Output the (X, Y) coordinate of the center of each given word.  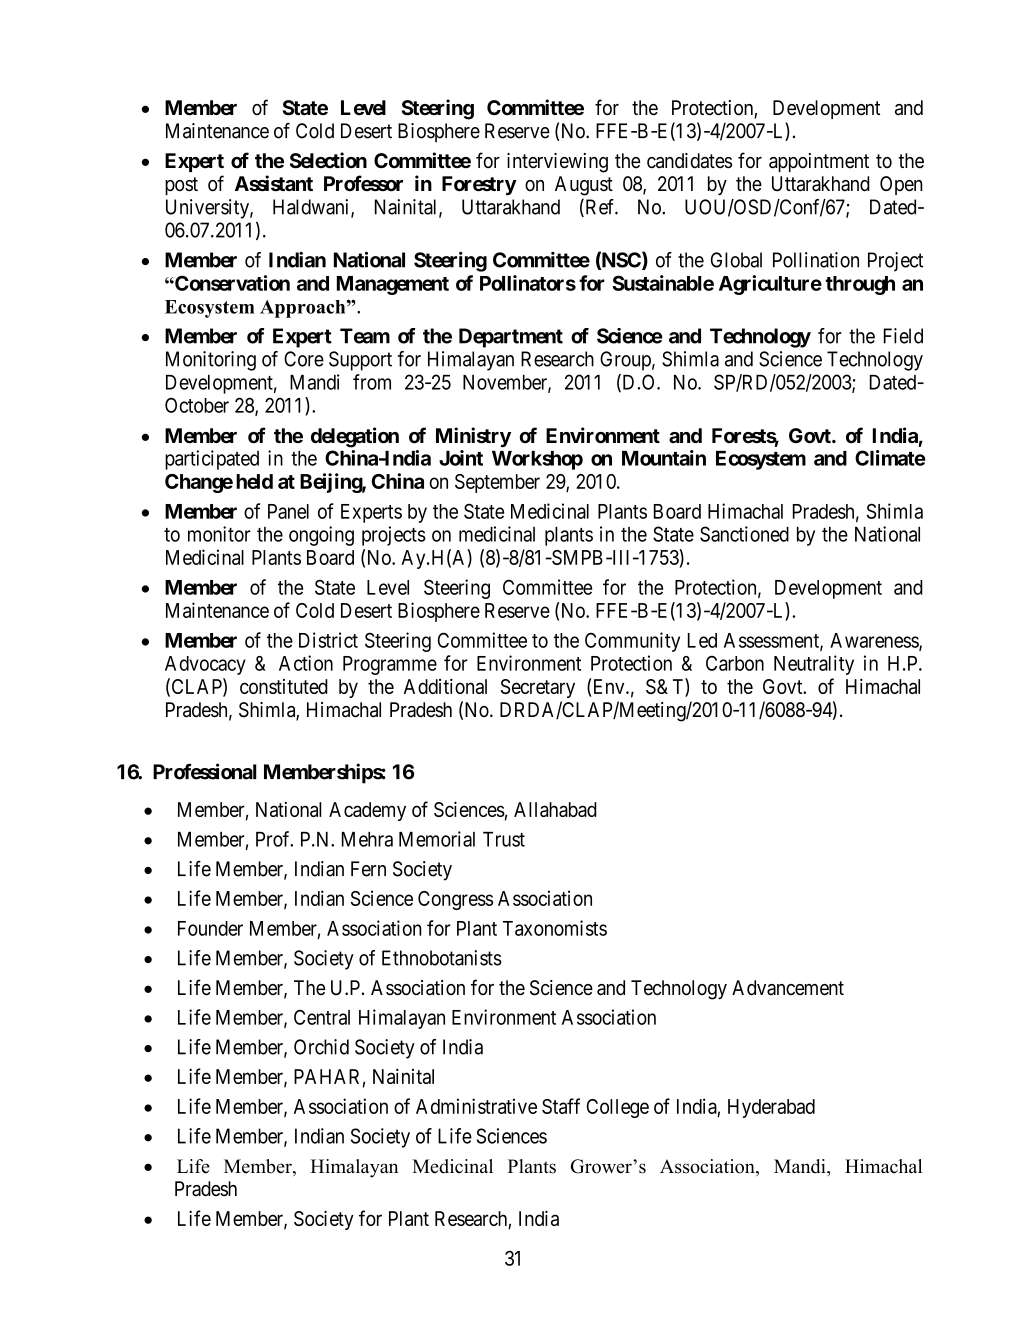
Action (306, 663)
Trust (504, 839)
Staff (561, 1106)
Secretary (538, 688)
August (584, 186)
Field (903, 336)
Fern (368, 869)
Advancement (788, 988)
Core (304, 359)
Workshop (537, 460)
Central (322, 1017)
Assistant (274, 183)
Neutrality (814, 665)
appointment (819, 162)
